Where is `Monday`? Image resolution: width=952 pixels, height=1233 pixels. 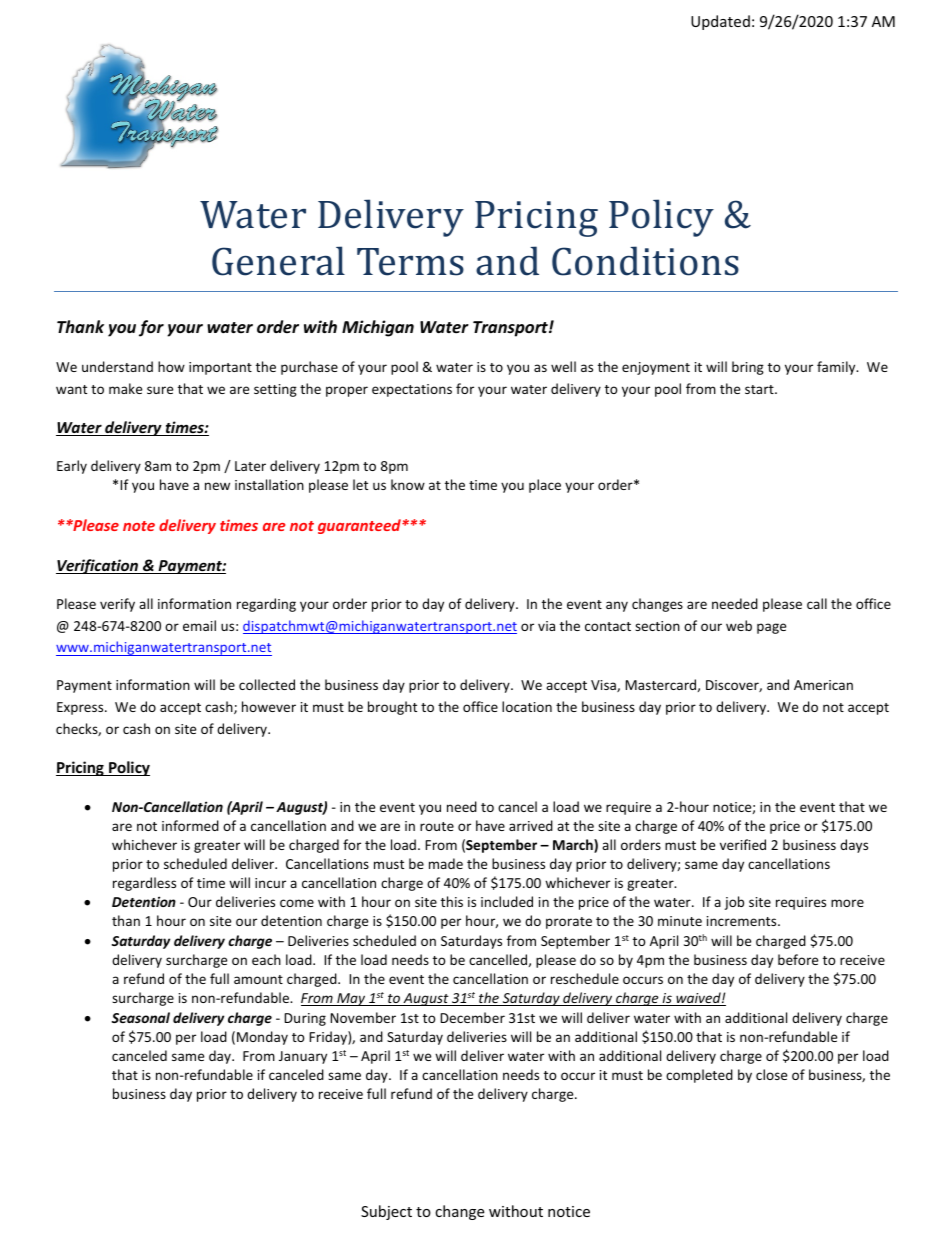
Monday is located at coordinates (262, 1038).
